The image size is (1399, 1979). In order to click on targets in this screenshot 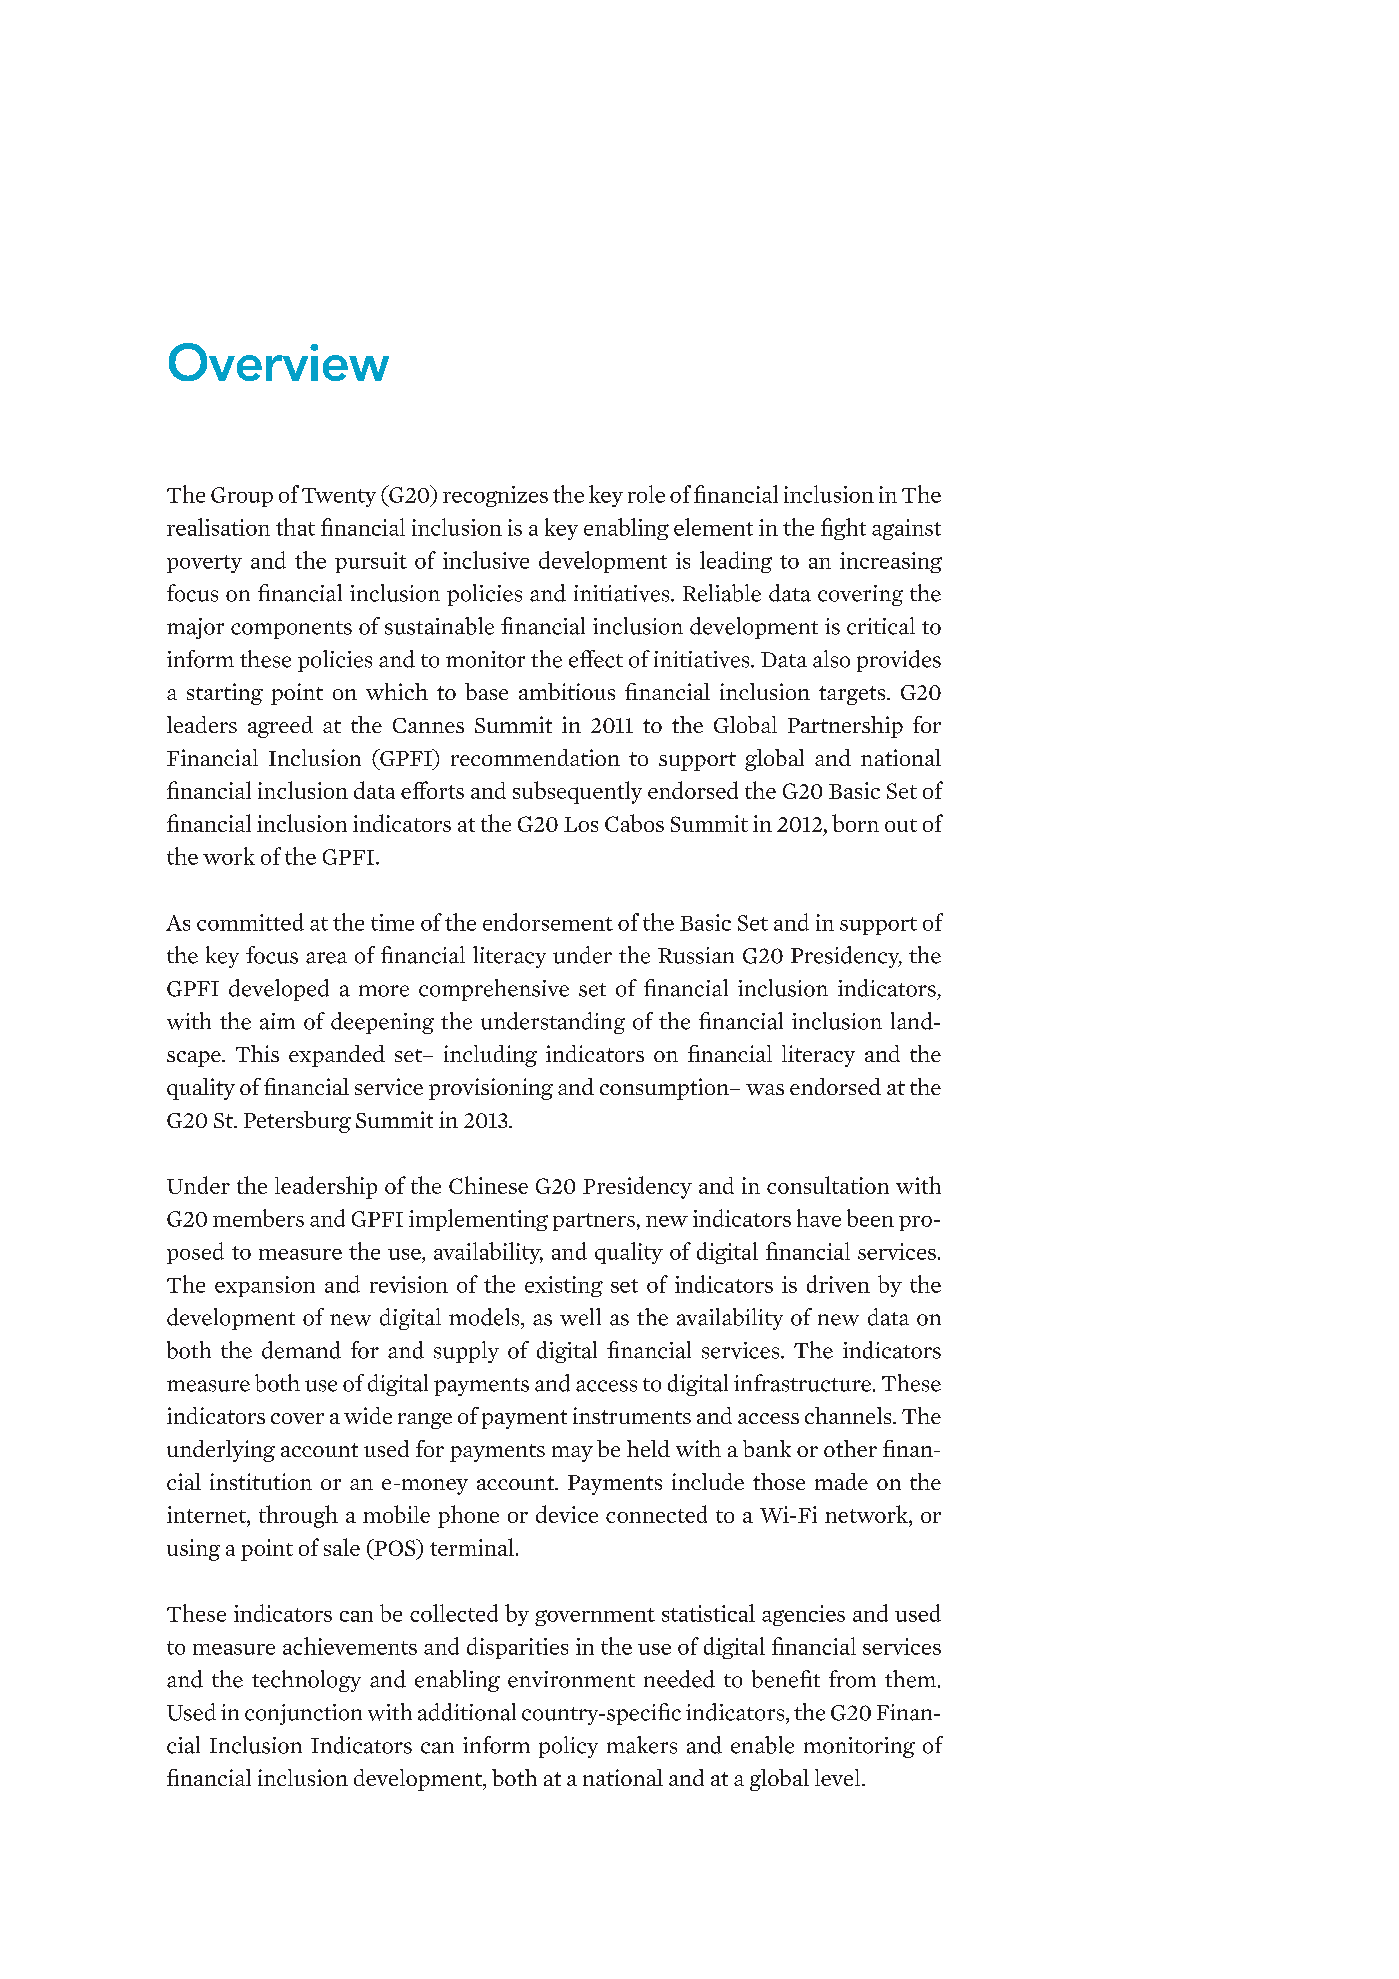, I will do `click(853, 695)`.
